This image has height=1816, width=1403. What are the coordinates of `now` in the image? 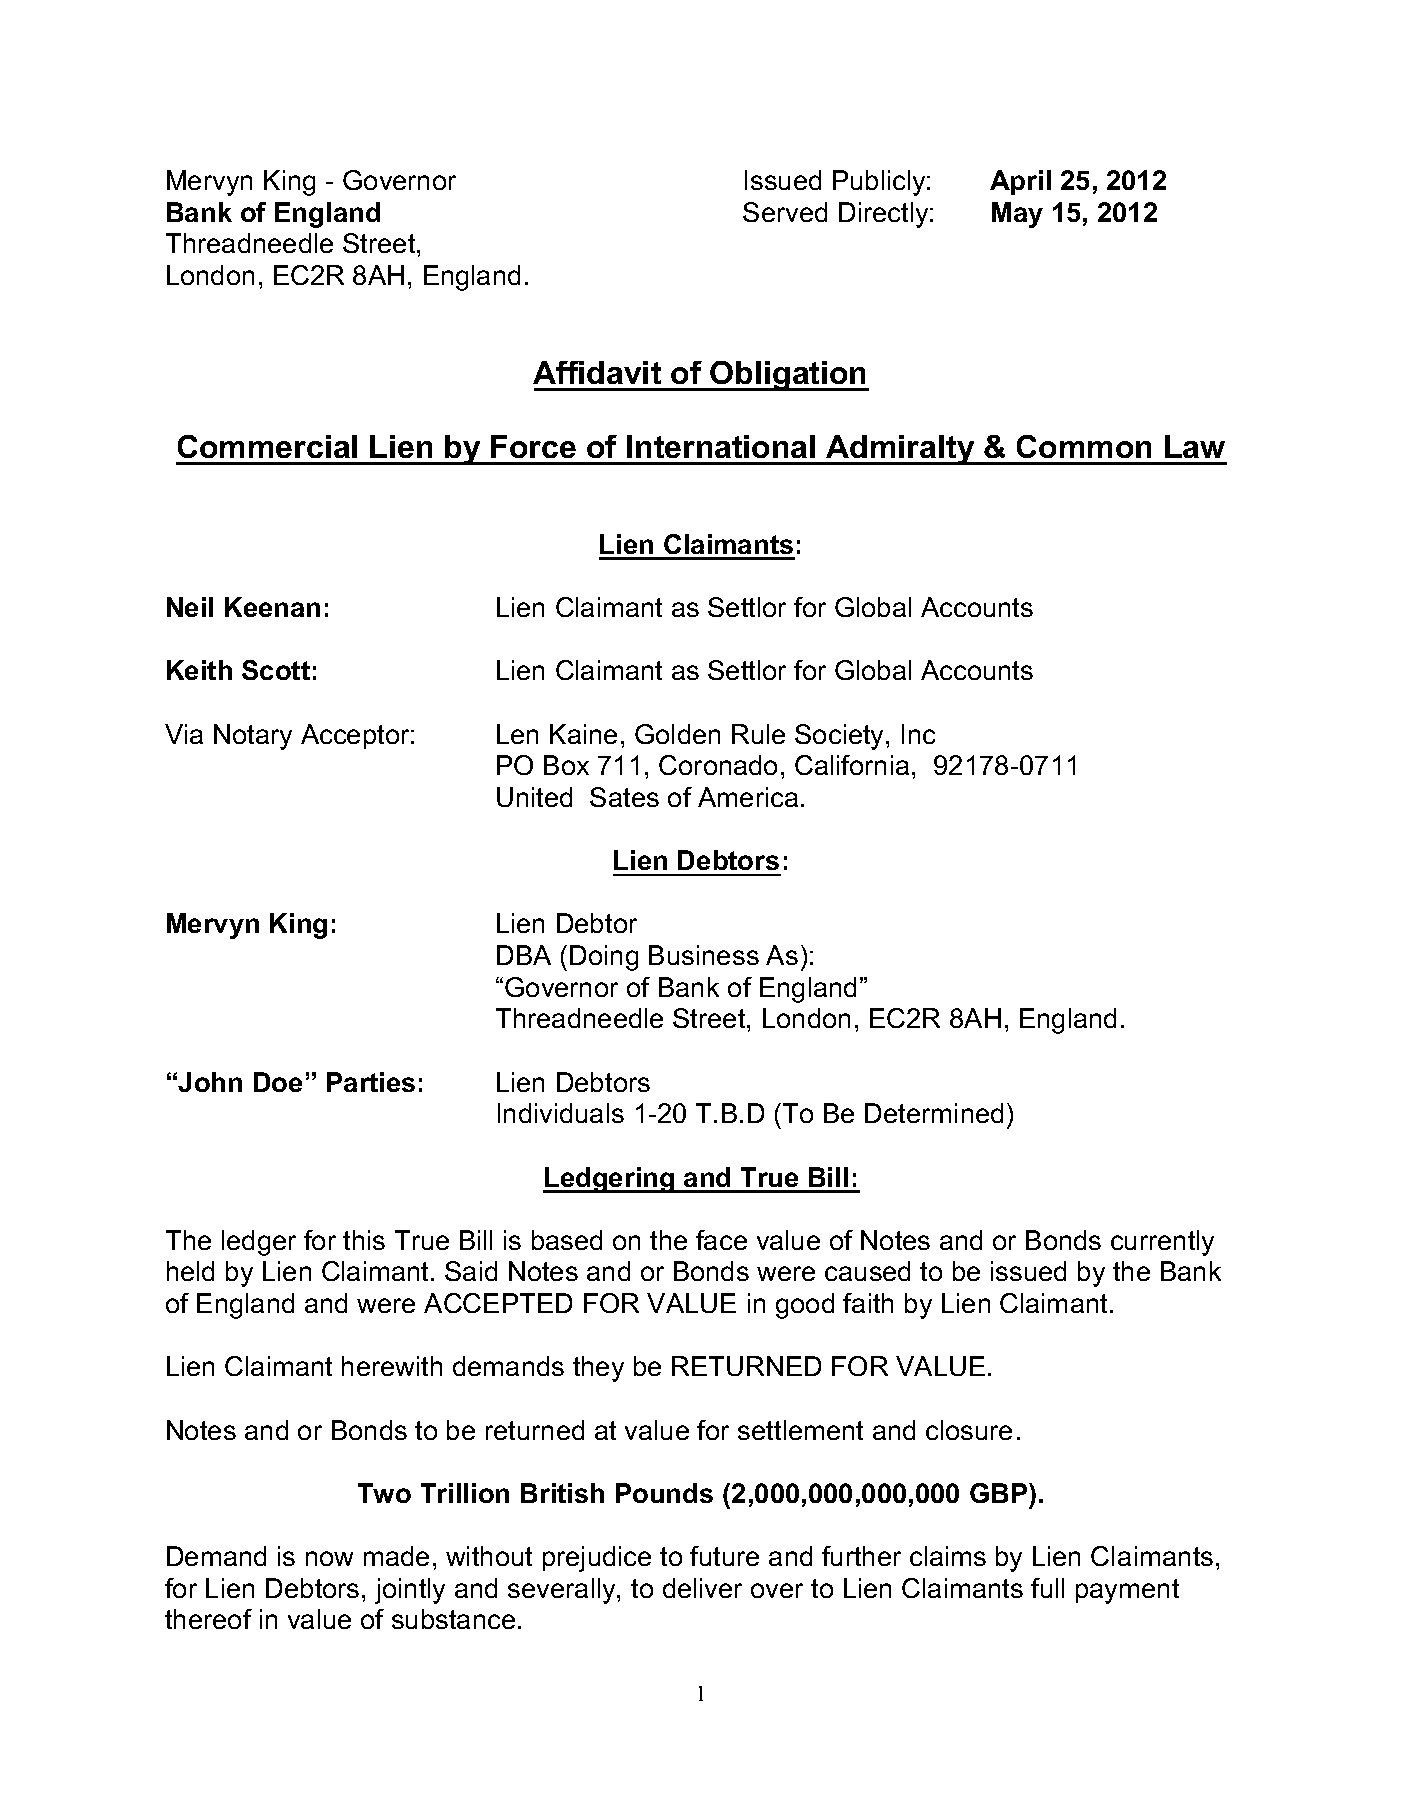 It's located at (329, 1558).
